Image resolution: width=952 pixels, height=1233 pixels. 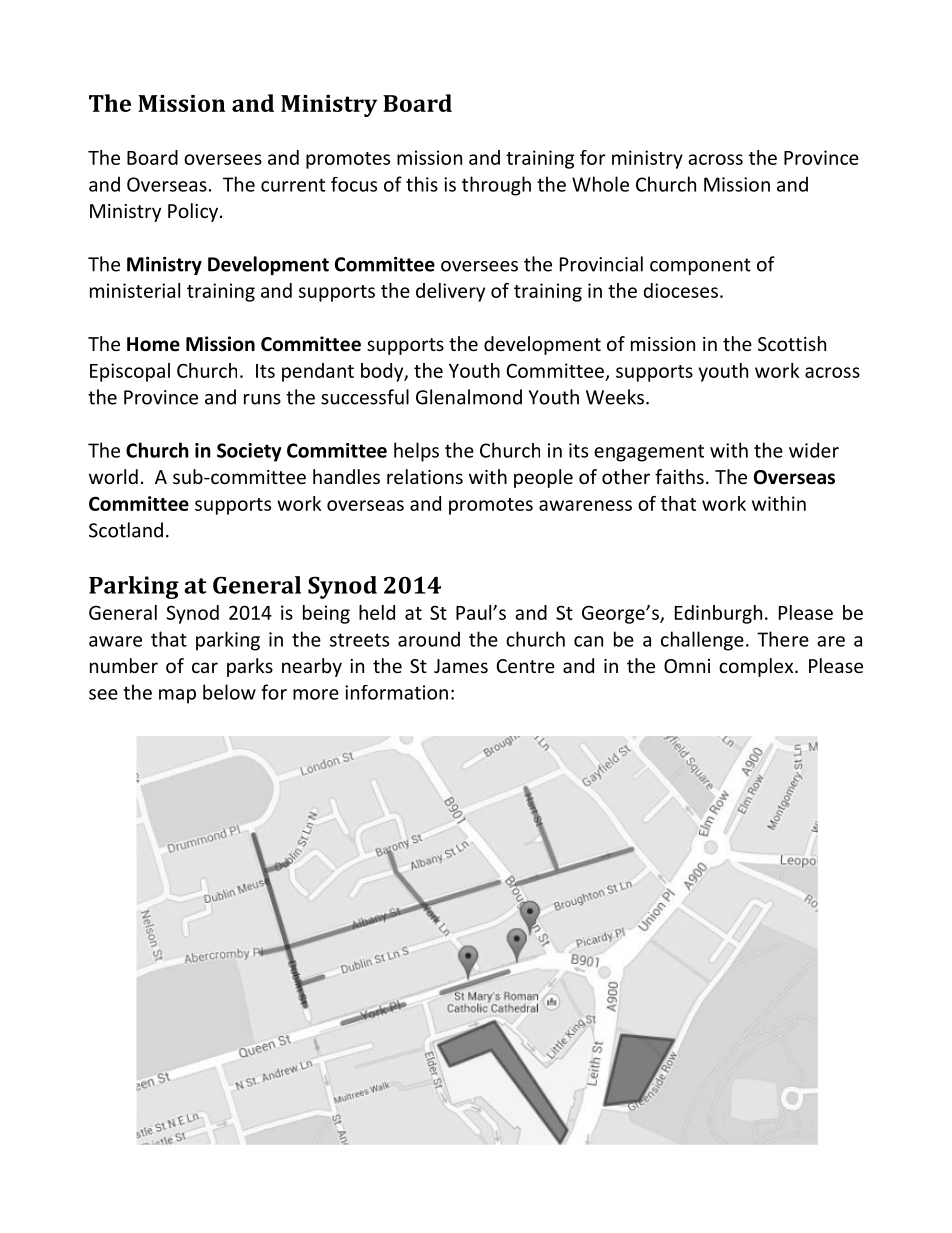 I want to click on helps, so click(x=416, y=452).
